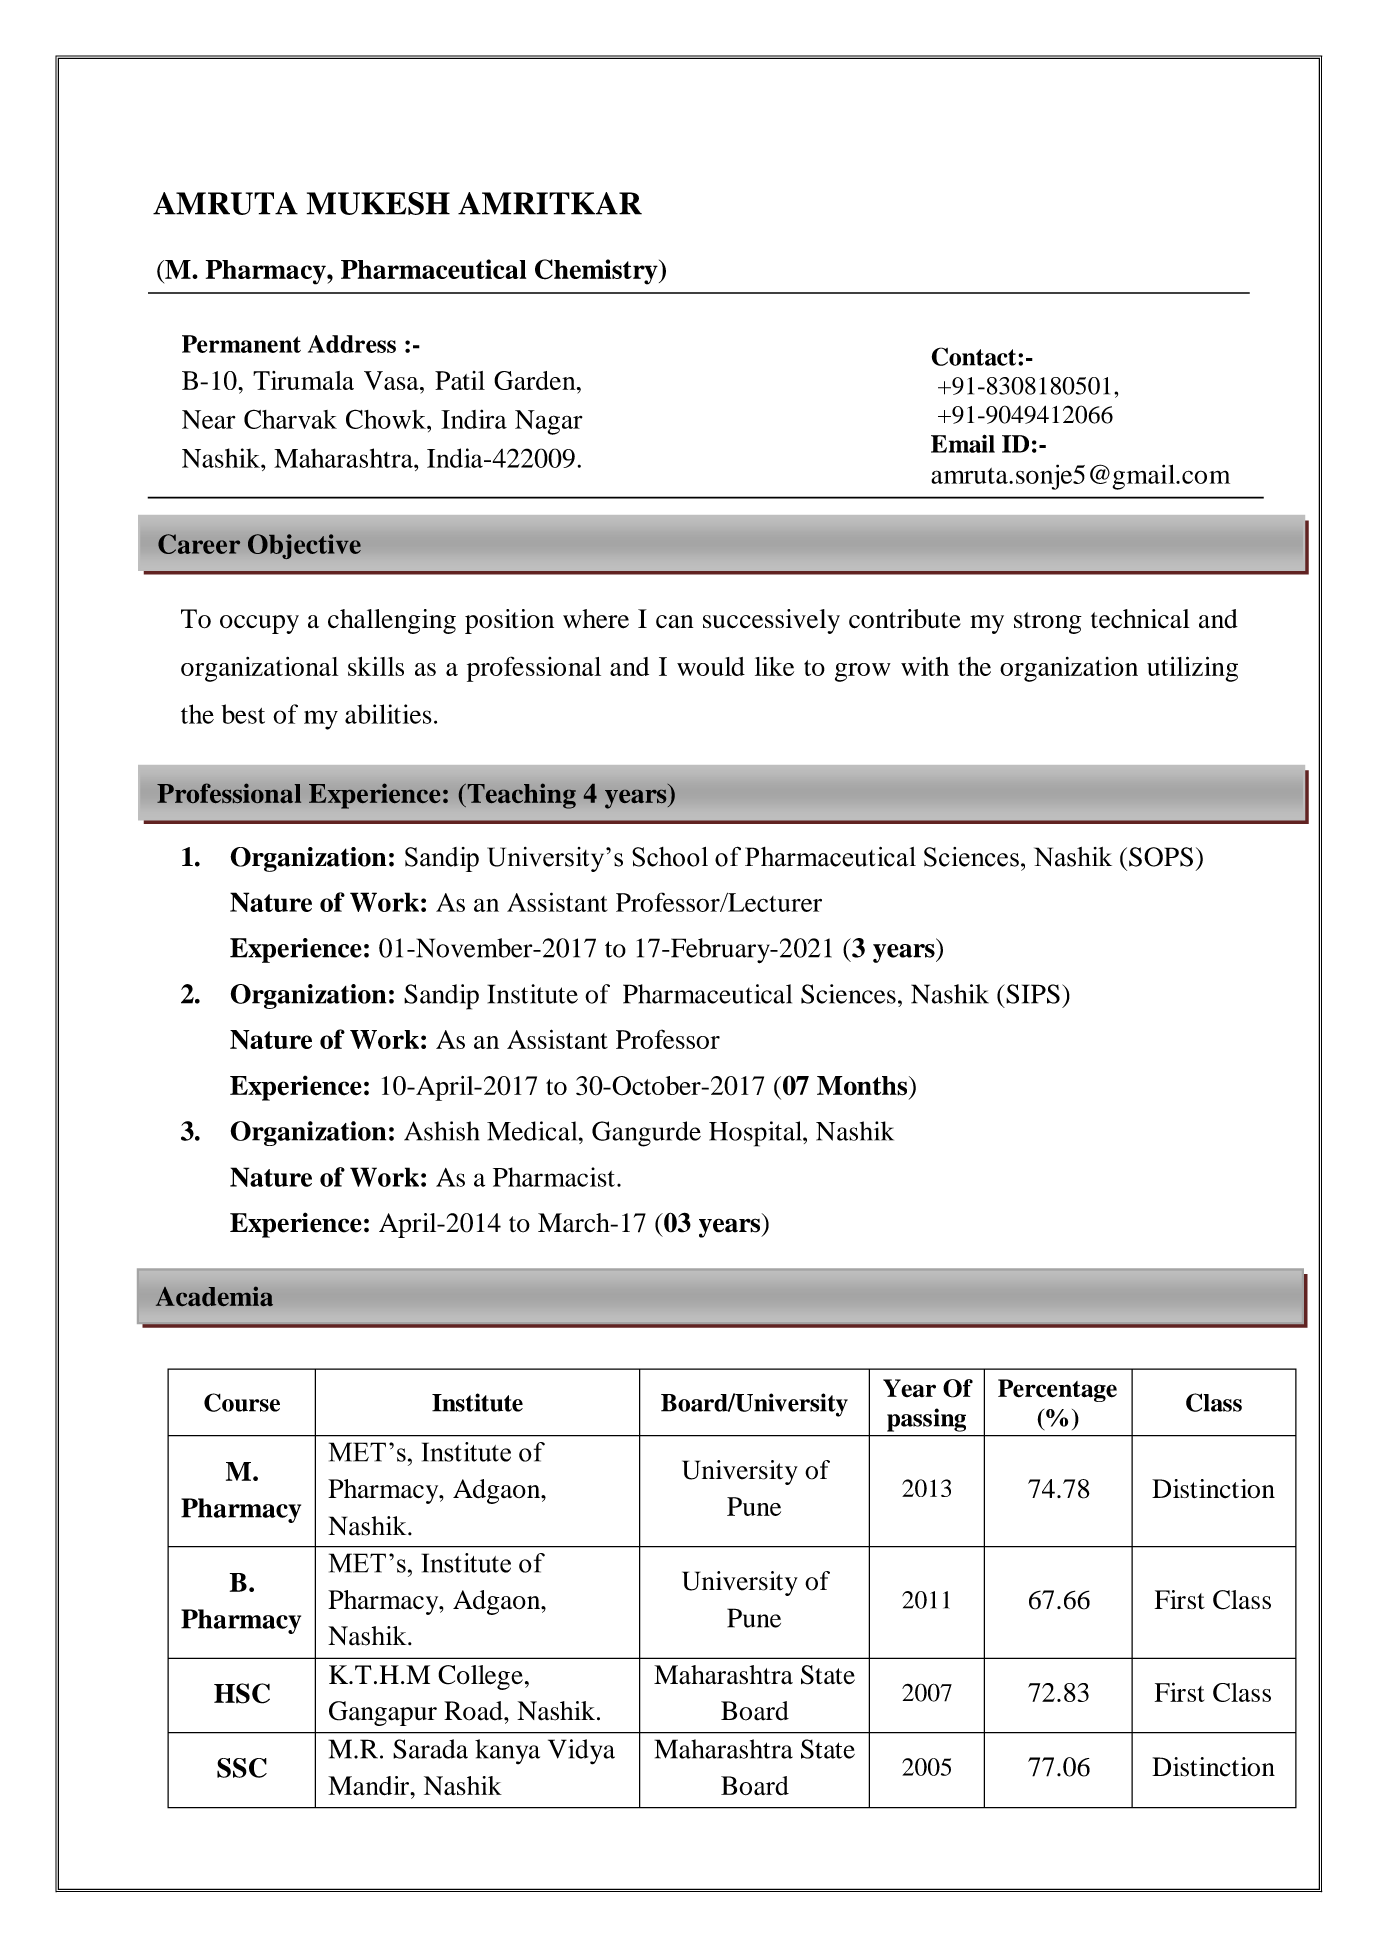 The width and height of the page is (1377, 1947). I want to click on would, so click(711, 666).
